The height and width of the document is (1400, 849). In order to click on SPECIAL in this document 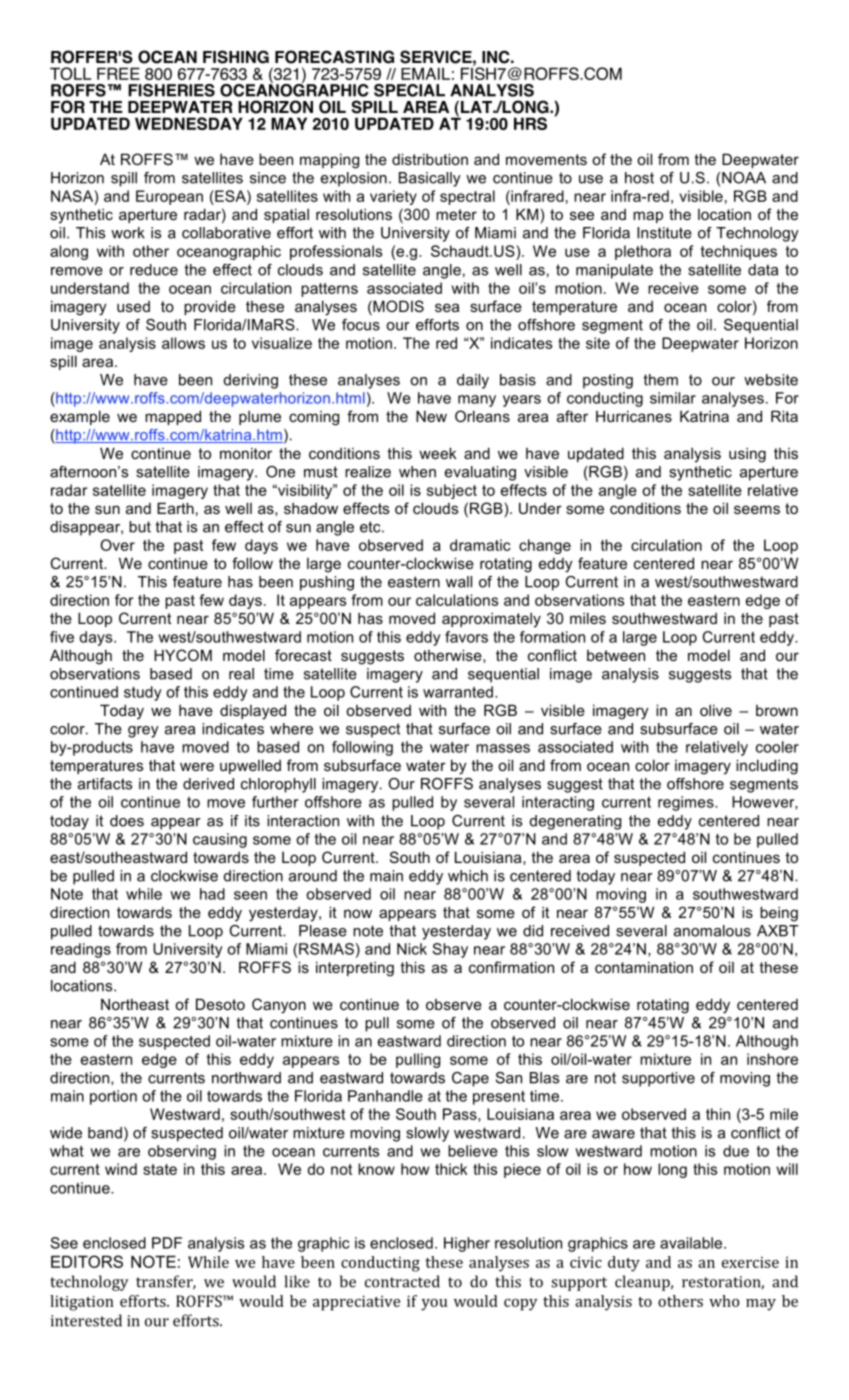, I will do `click(409, 90)`.
